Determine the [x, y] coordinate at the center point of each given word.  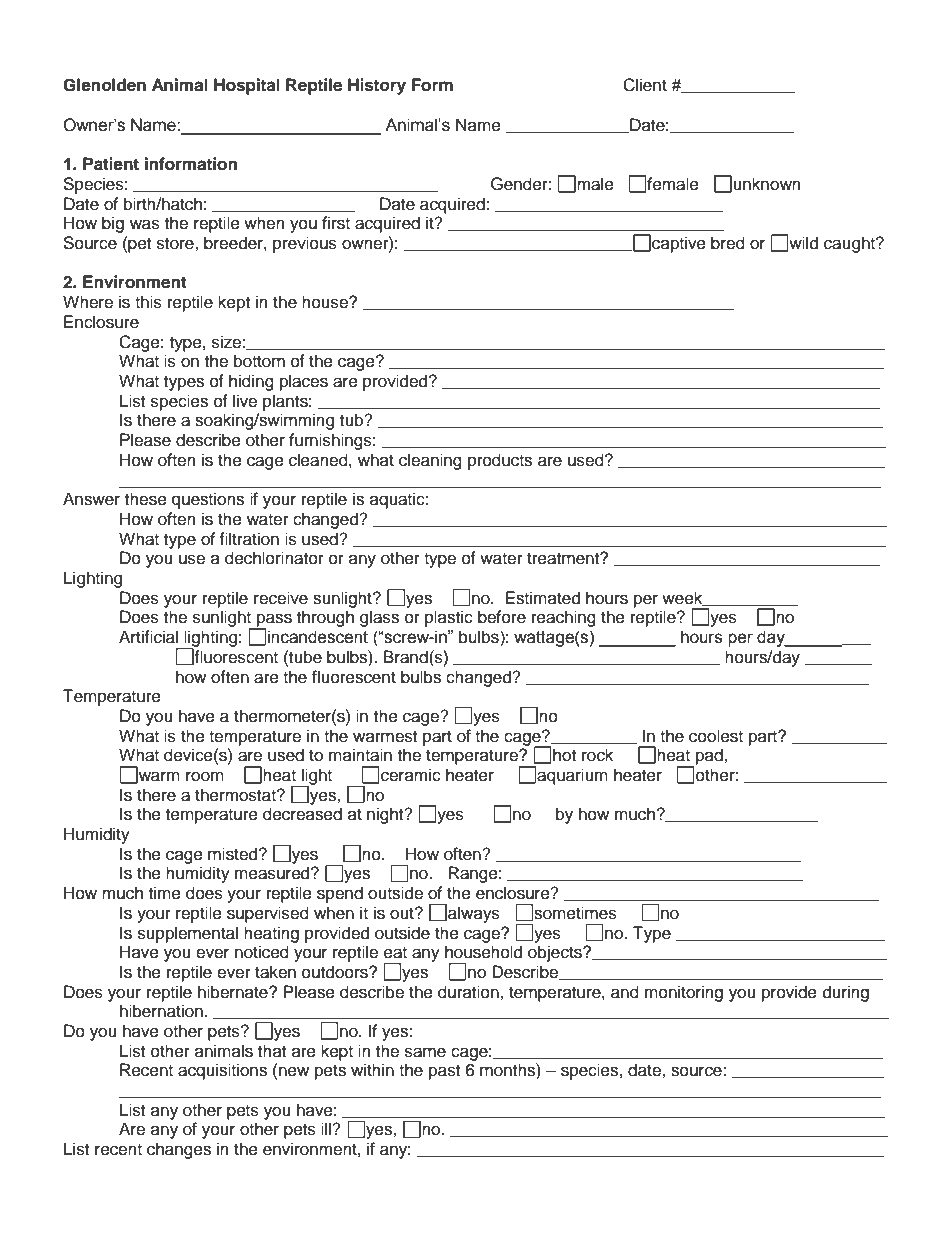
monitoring [684, 993]
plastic [449, 618]
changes [179, 1150]
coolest [716, 736]
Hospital [247, 86]
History [377, 86]
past [444, 1072]
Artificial [148, 637]
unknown [767, 184]
